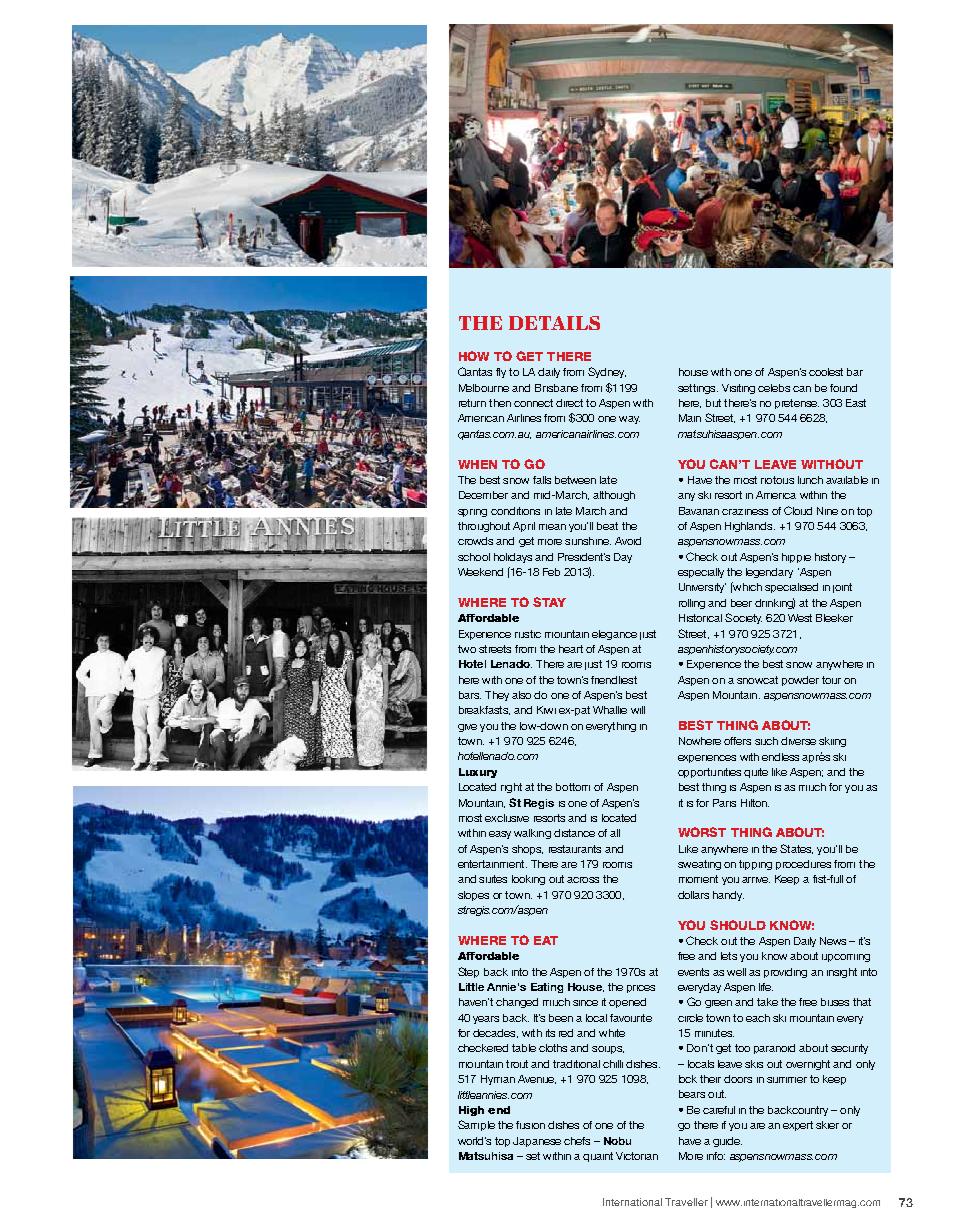 The width and height of the page is (954, 1232). What do you see at coordinates (530, 1125) in the page?
I see `fusion` at bounding box center [530, 1125].
